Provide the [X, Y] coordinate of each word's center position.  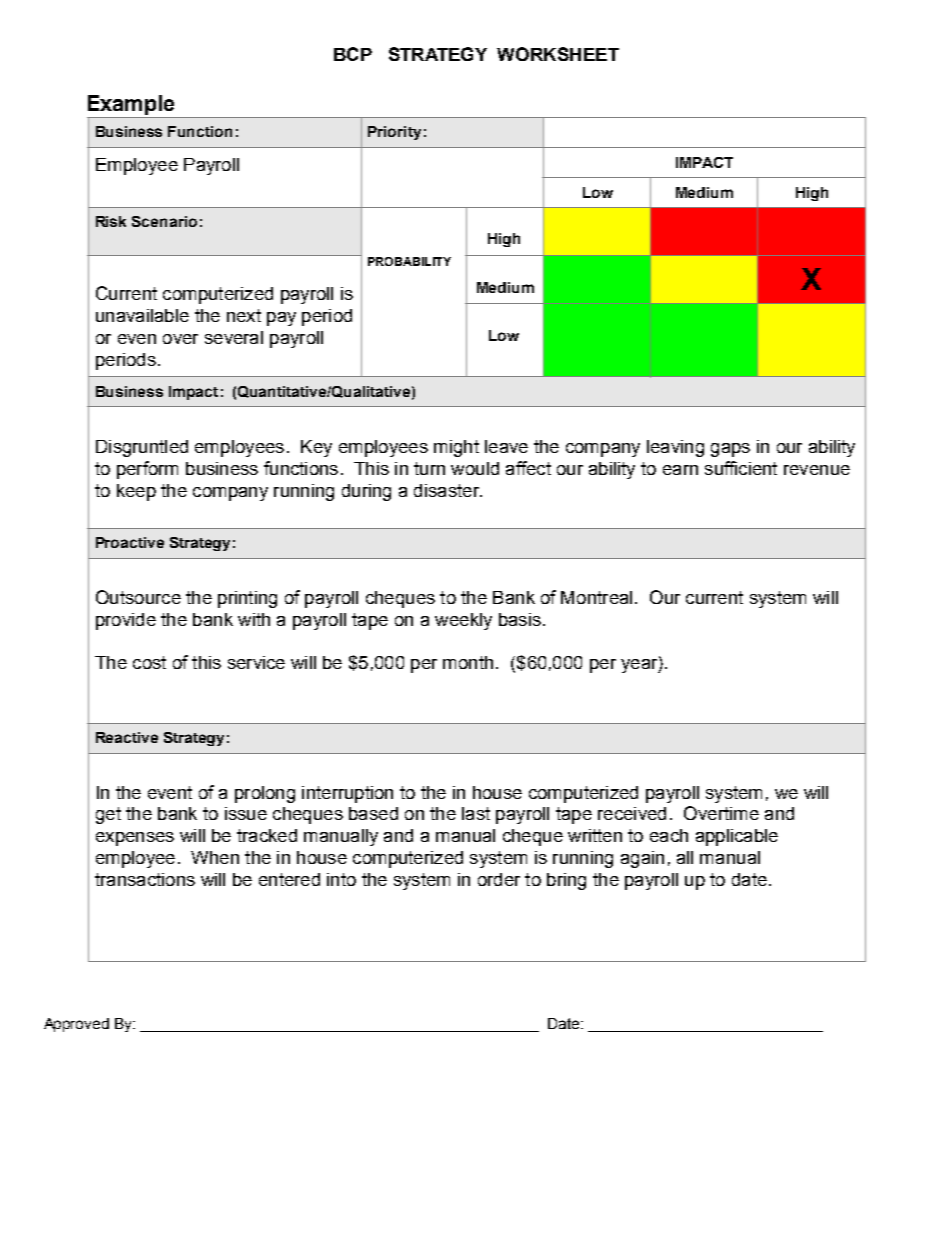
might [456, 448]
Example [131, 105]
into [341, 879]
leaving [675, 448]
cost [149, 662]
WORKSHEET [558, 54]
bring [566, 881]
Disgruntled [142, 448]
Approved [76, 1025]
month [468, 662]
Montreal [596, 597]
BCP [353, 54]
